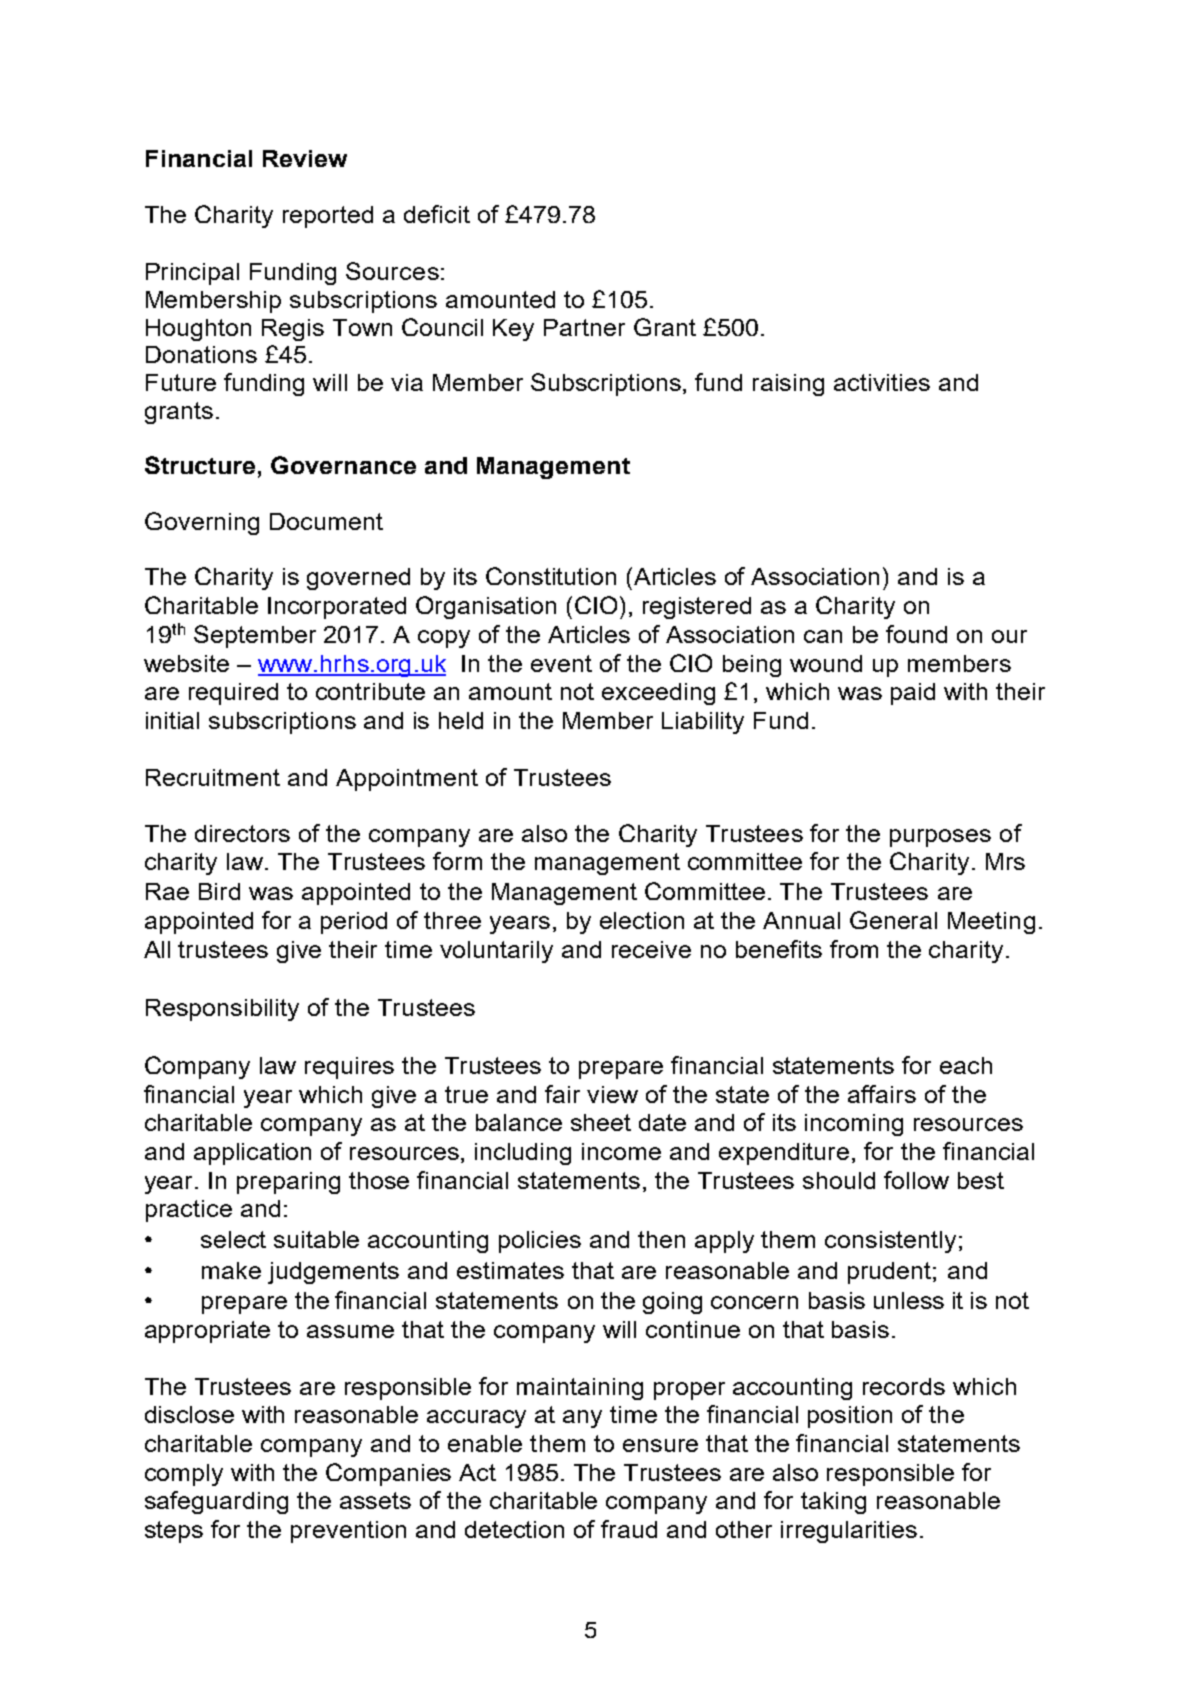 This page has width=1194, height=1688. I want to click on purposes, so click(940, 838).
